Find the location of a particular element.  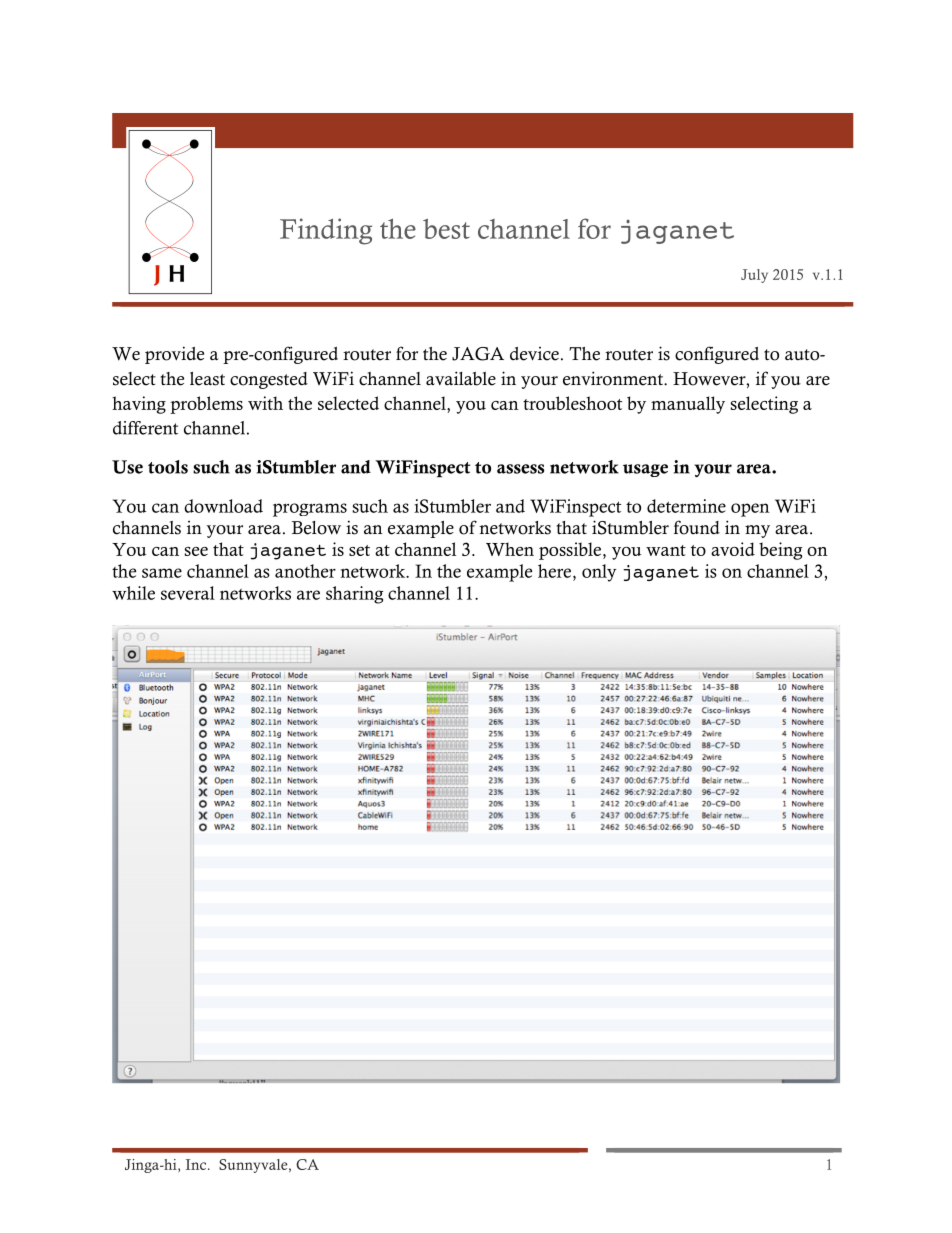

determine is located at coordinates (686, 506).
